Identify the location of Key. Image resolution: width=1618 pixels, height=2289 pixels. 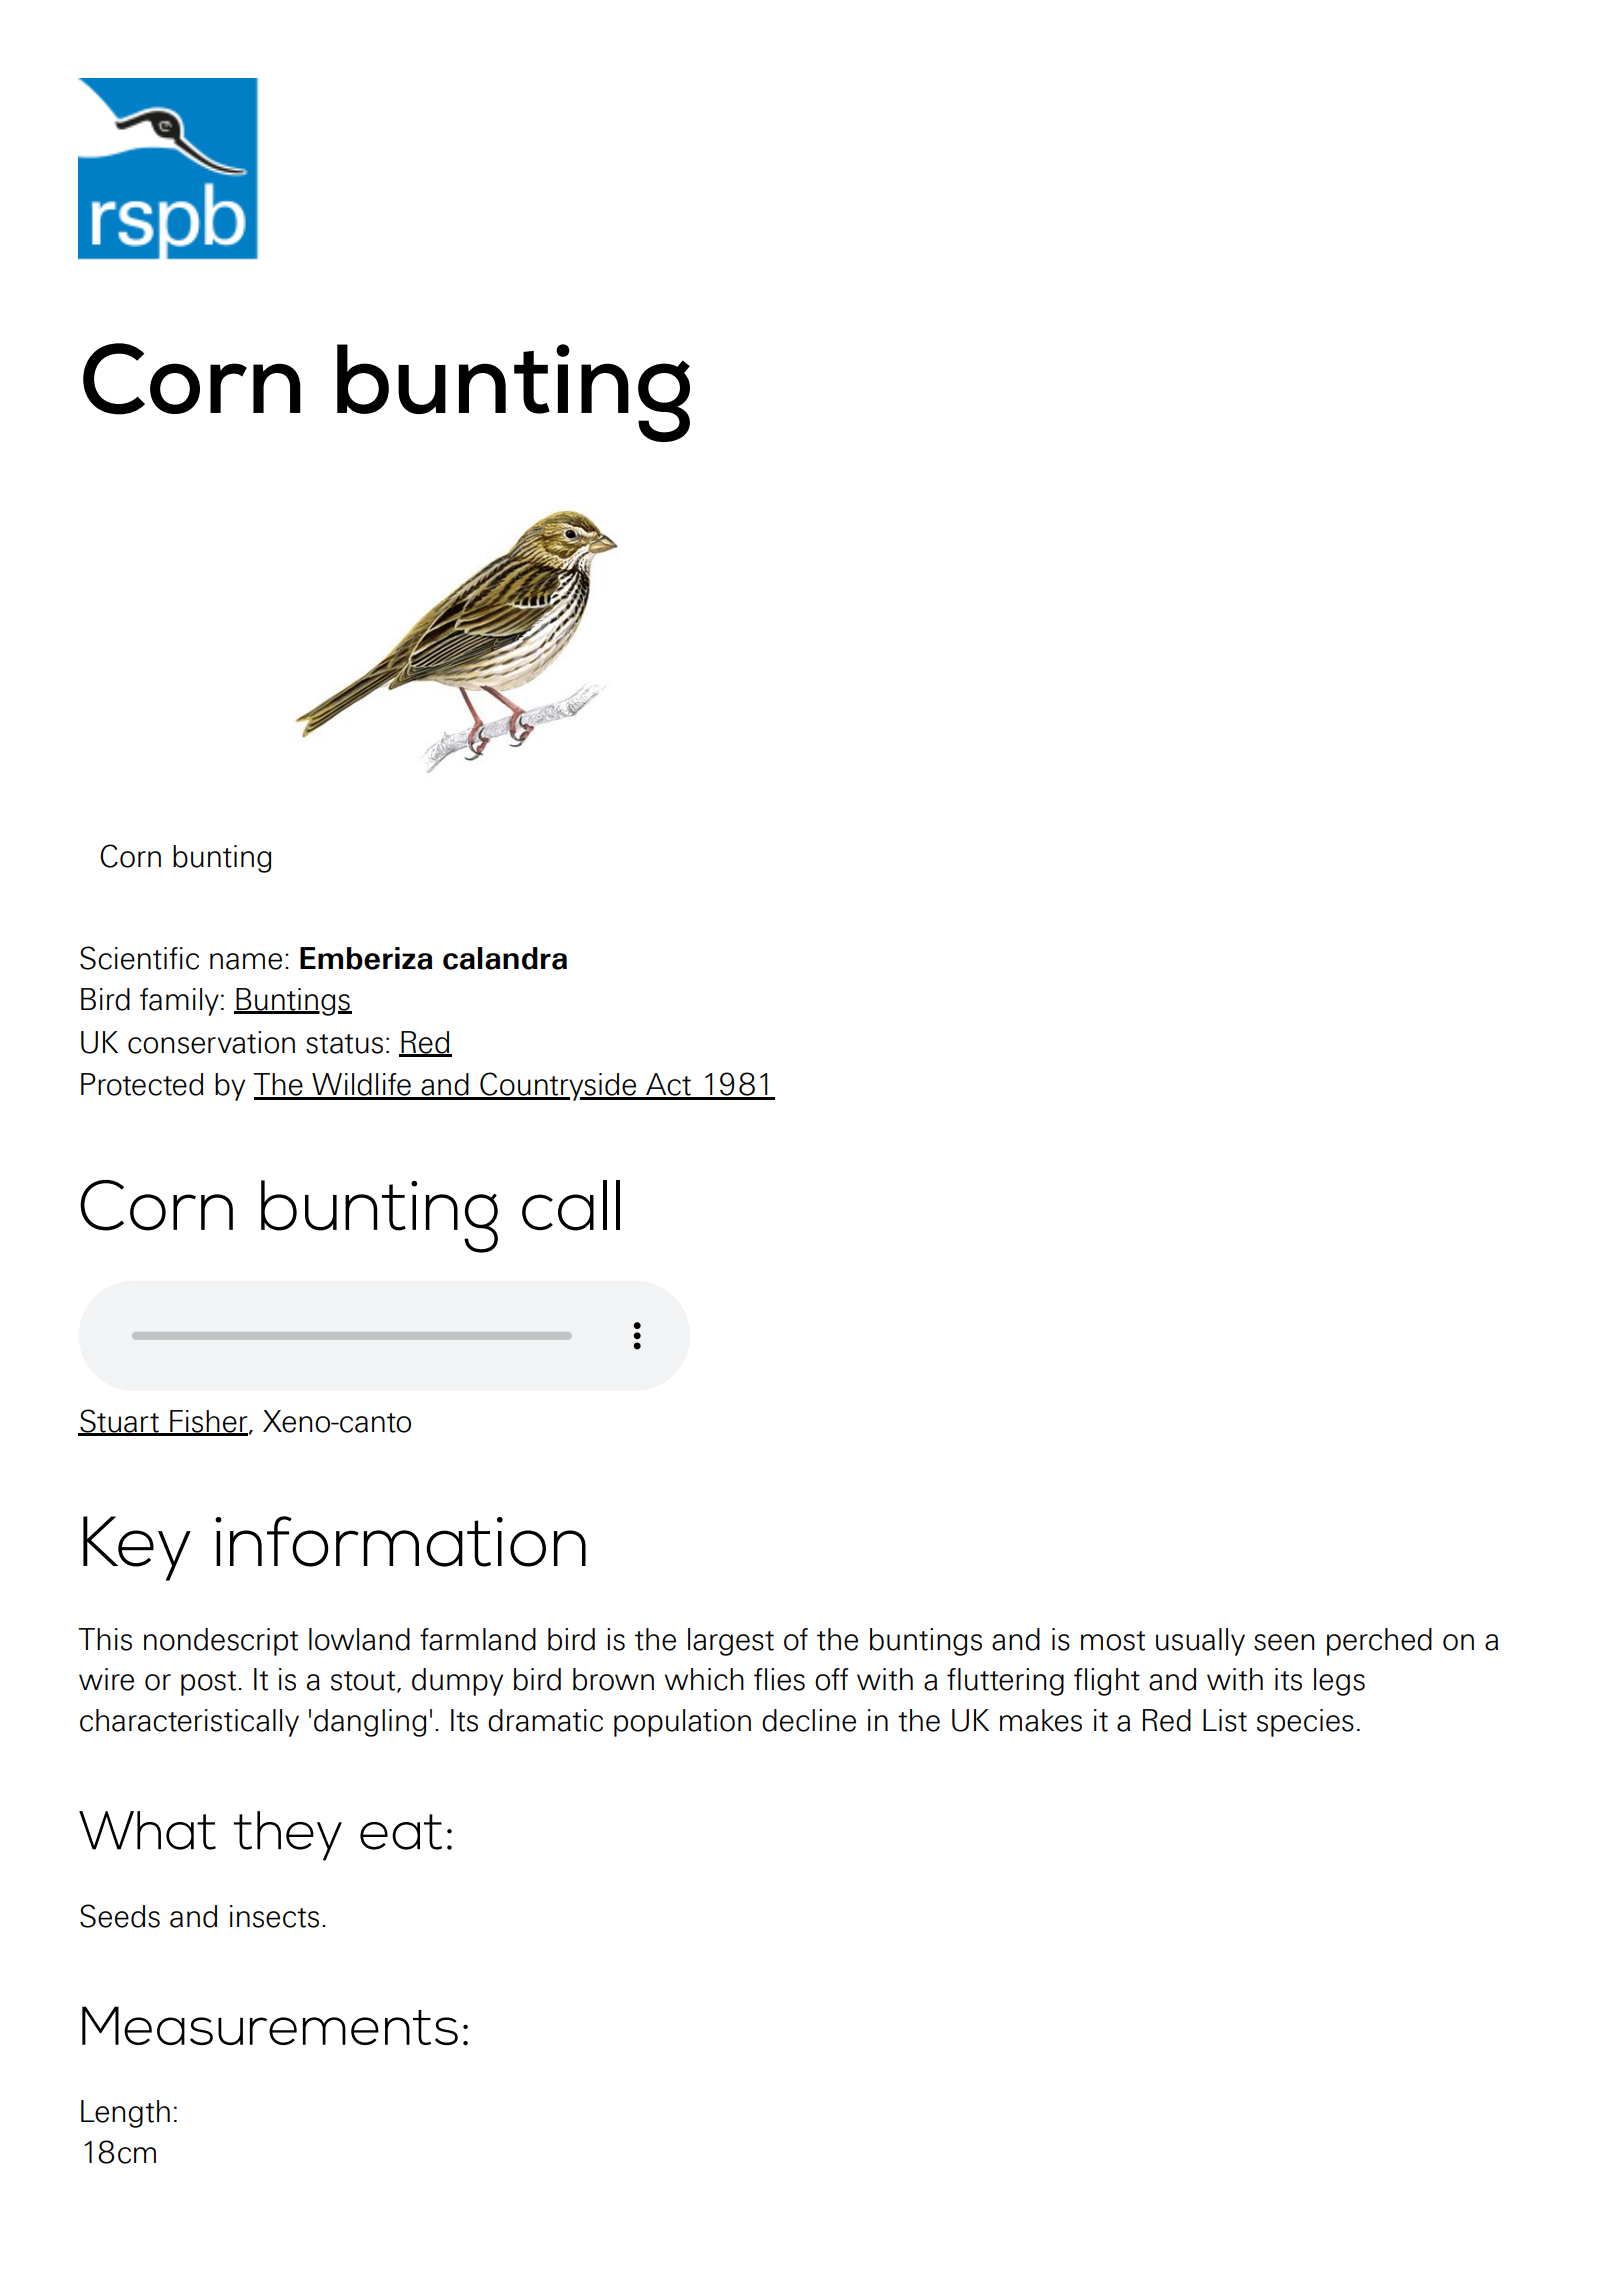
(137, 1548).
